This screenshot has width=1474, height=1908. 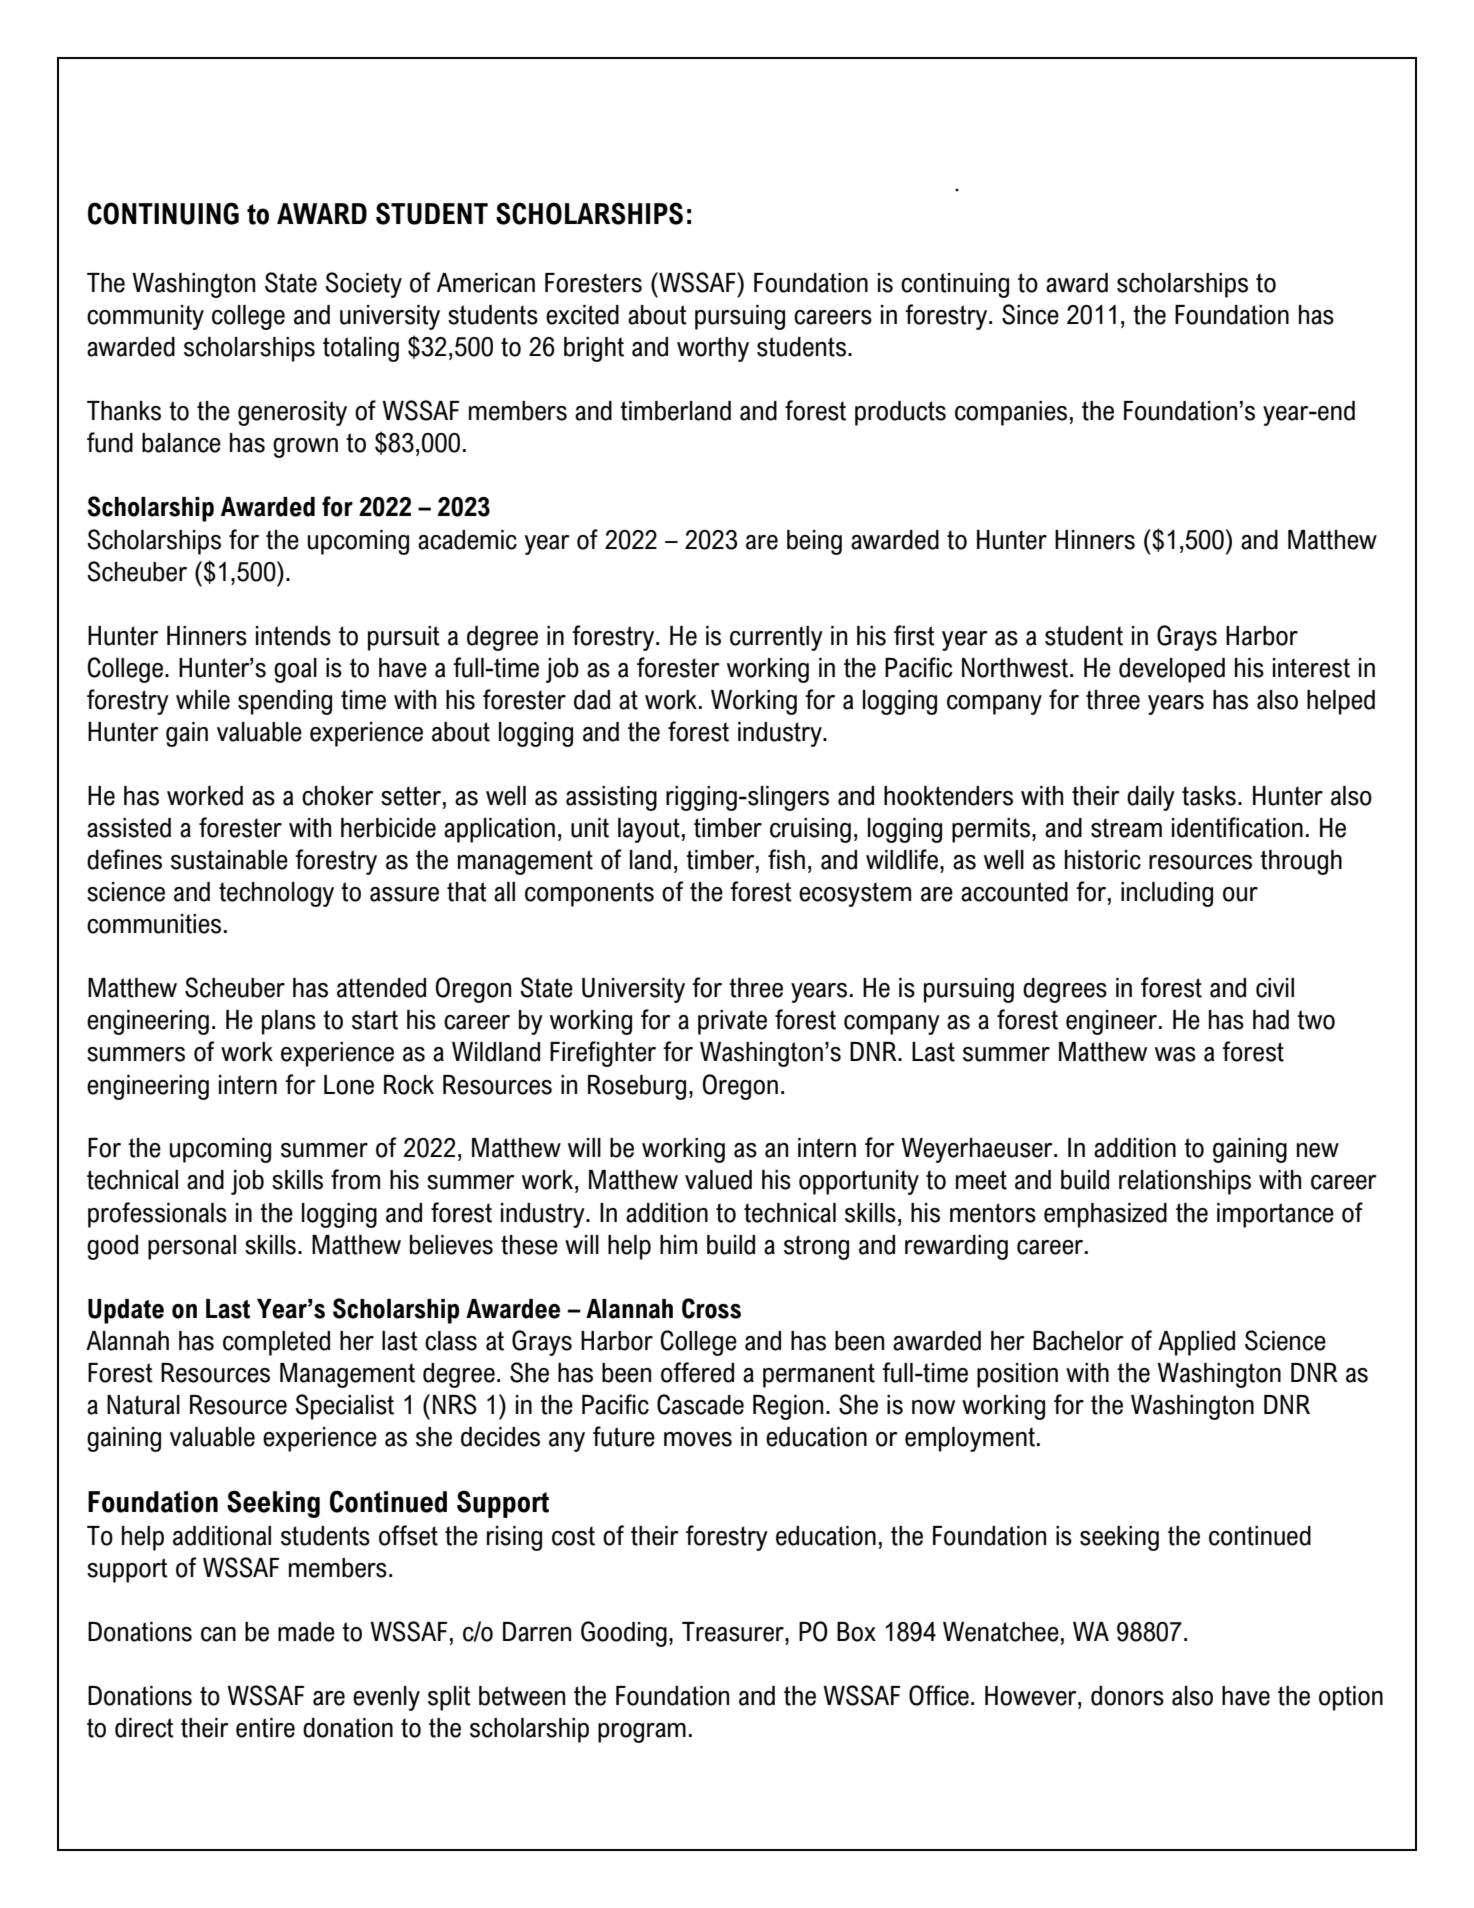 What do you see at coordinates (700, 1404) in the screenshot?
I see `Cascade` at bounding box center [700, 1404].
